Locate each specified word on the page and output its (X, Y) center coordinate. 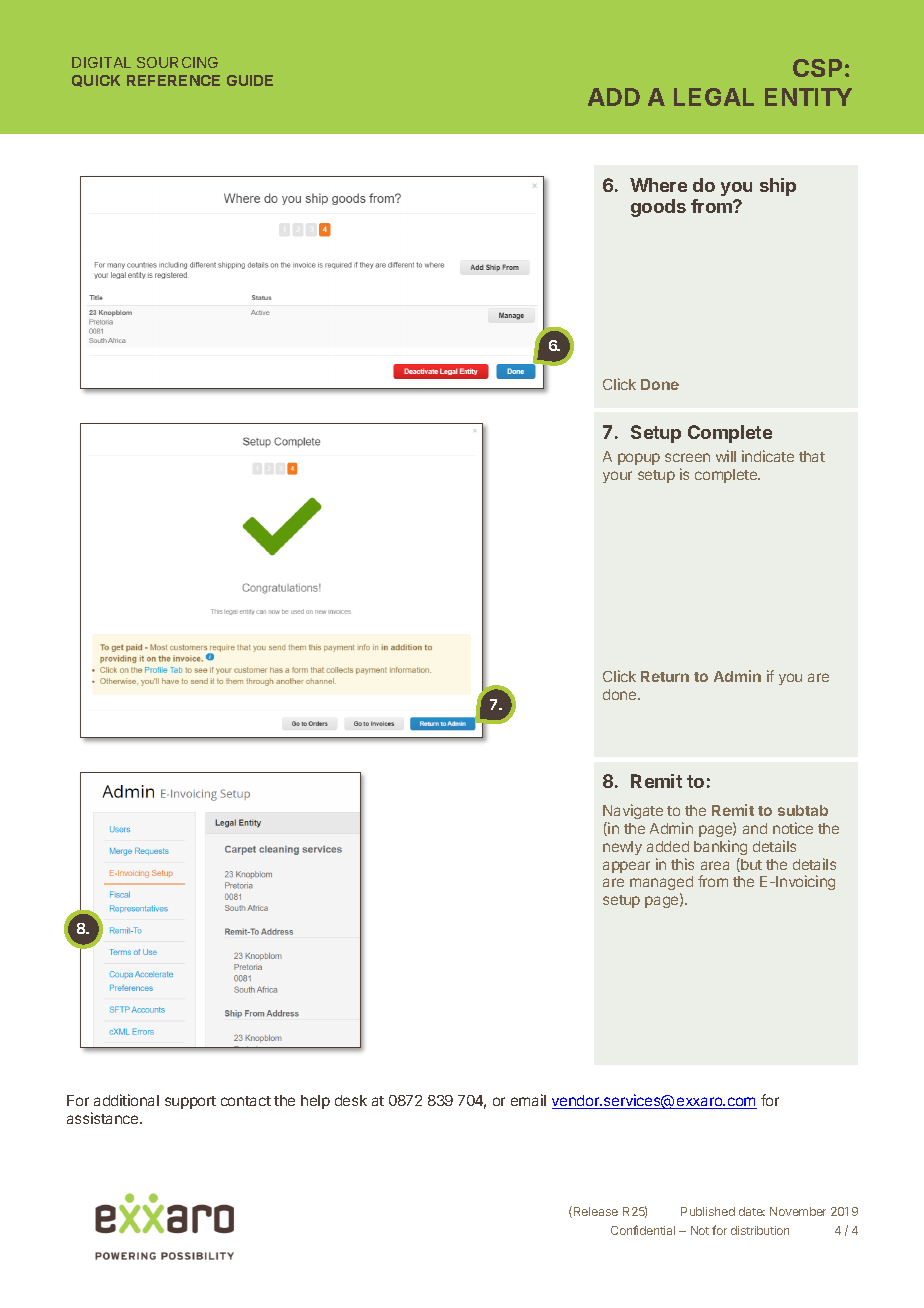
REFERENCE (173, 80)
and (755, 828)
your (617, 477)
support (190, 1102)
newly (622, 848)
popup (639, 459)
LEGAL (714, 97)
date (752, 1211)
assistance (104, 1118)
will (726, 456)
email (528, 1100)
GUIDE (250, 80)
